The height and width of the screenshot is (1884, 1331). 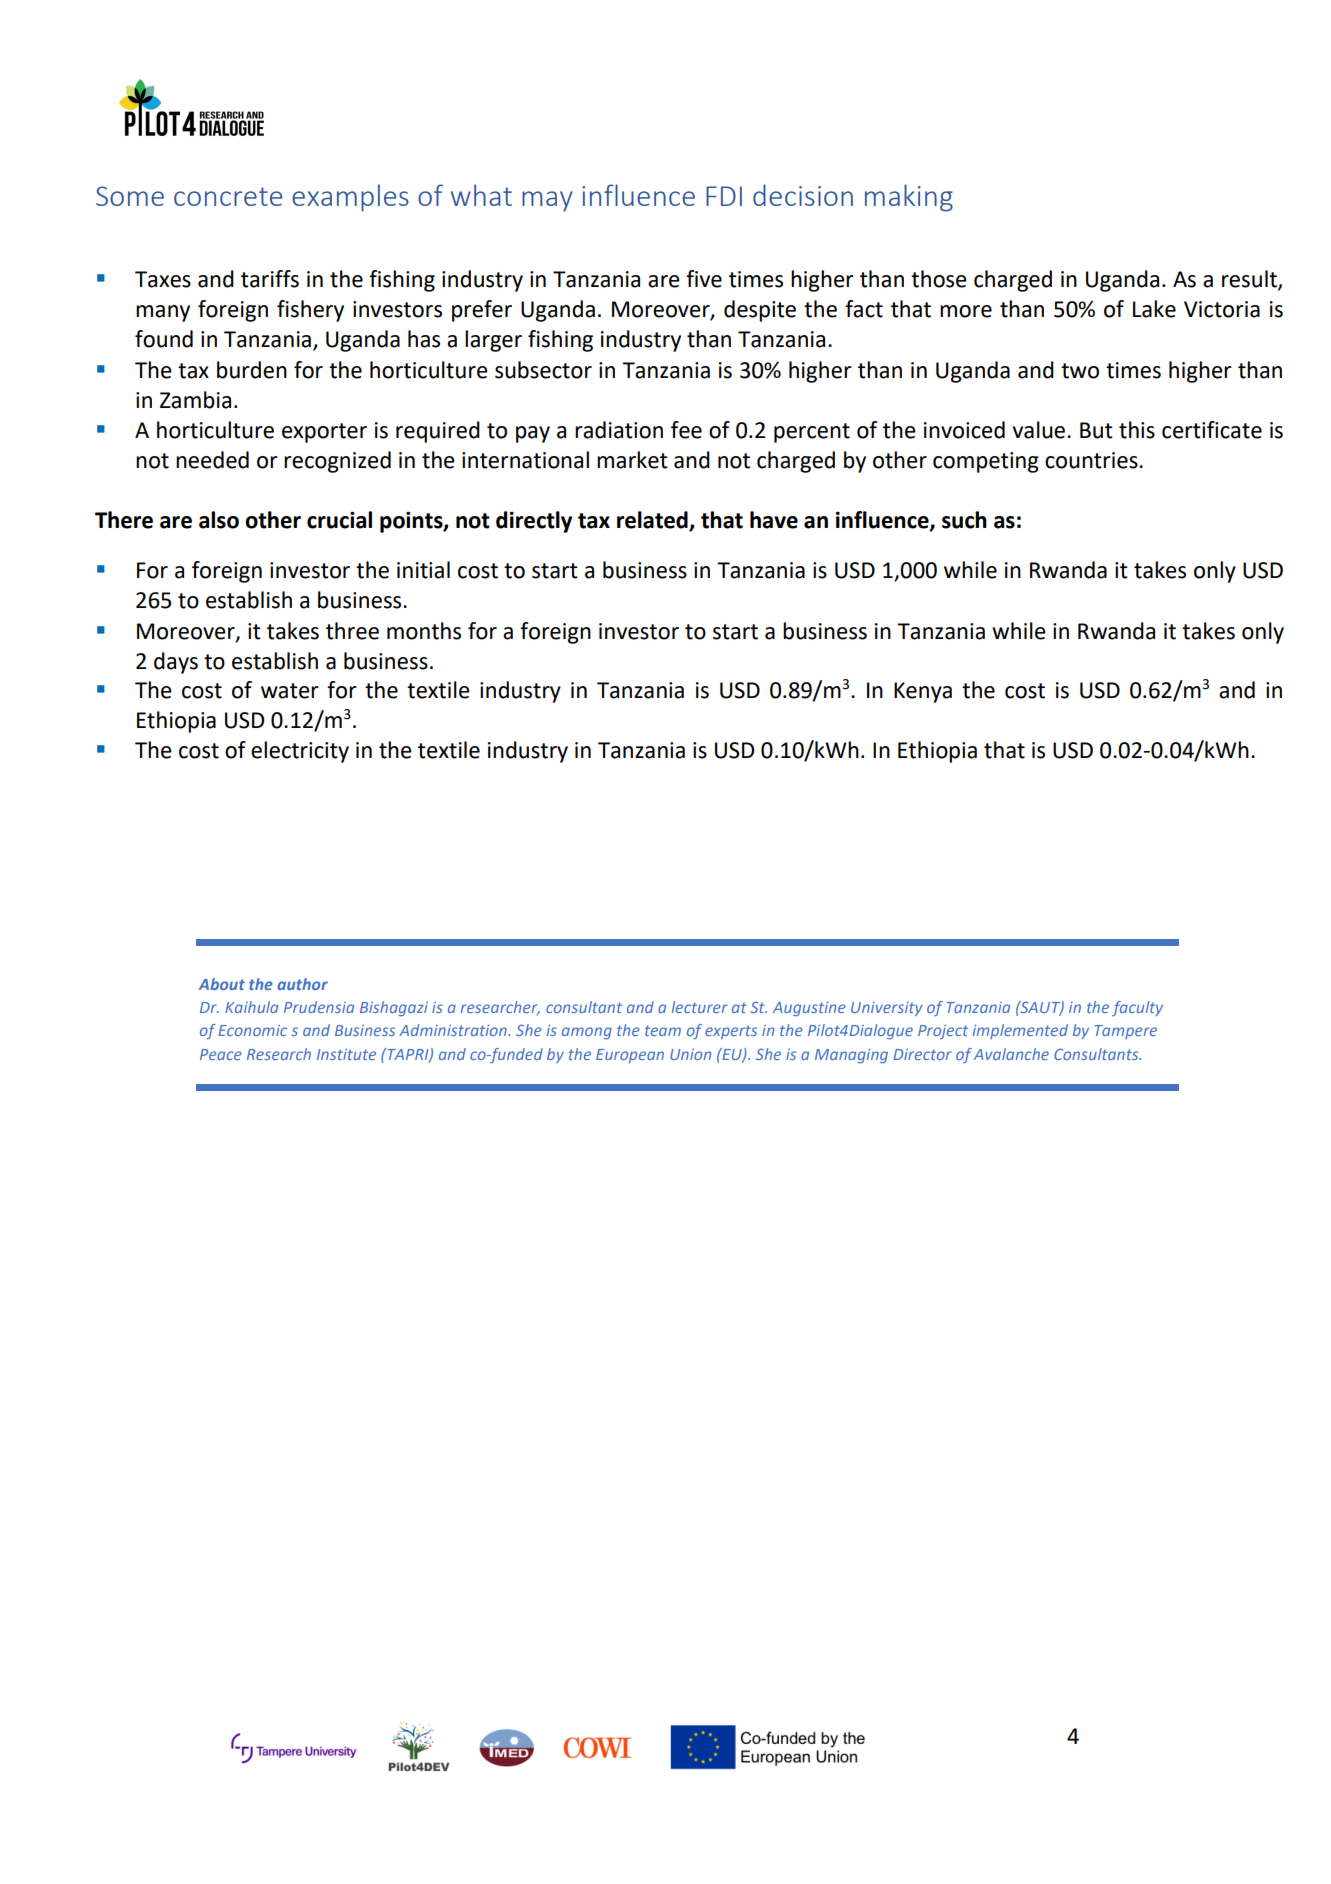 I want to click on Tampere, so click(x=1125, y=1032).
